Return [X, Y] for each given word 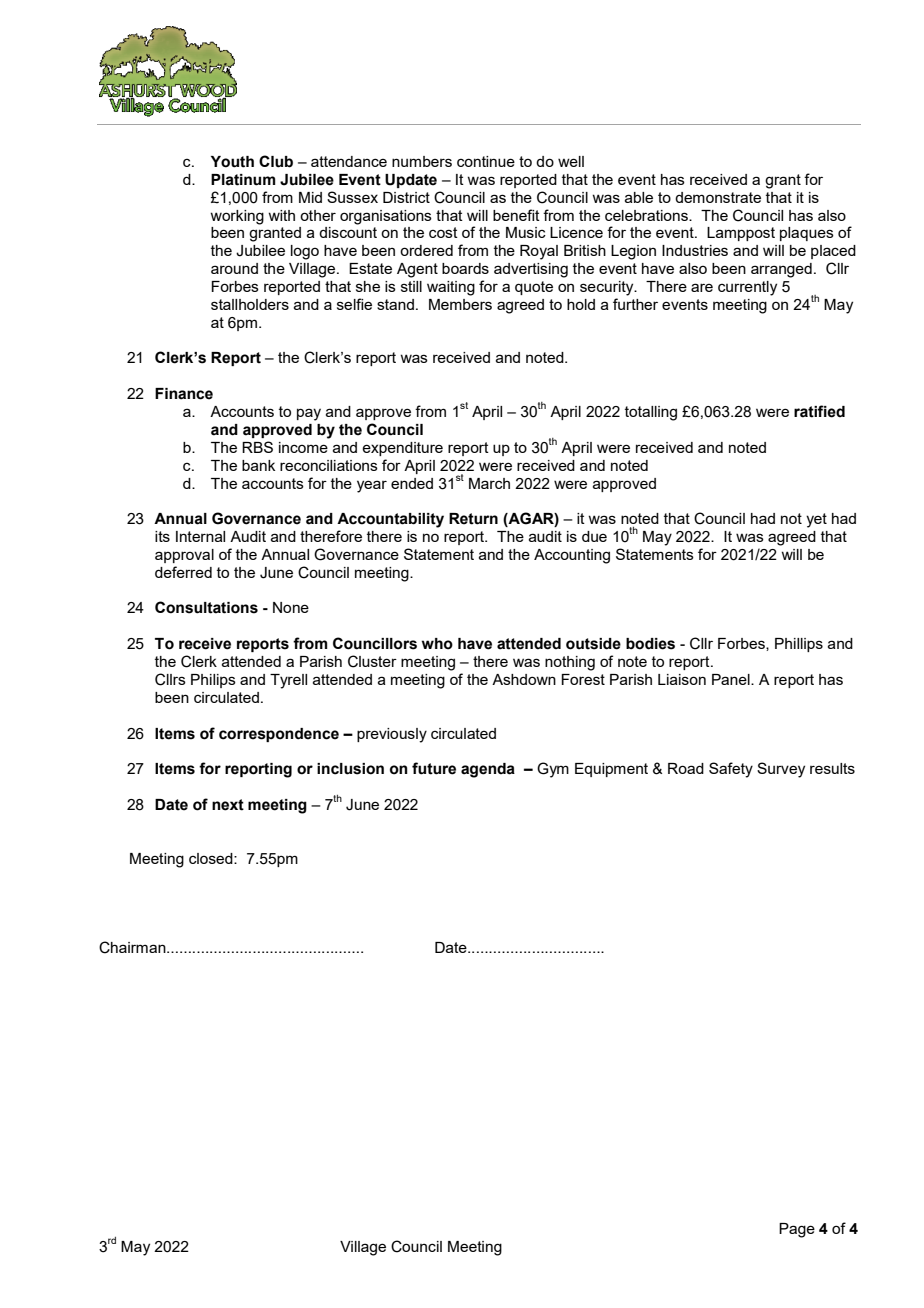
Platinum [243, 180]
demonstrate [718, 197]
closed [212, 858]
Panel [732, 679]
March [489, 483]
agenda [488, 770]
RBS [257, 447]
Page [797, 1230]
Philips [213, 681]
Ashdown [524, 679]
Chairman [133, 947]
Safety [731, 770]
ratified [819, 411]
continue [486, 161]
